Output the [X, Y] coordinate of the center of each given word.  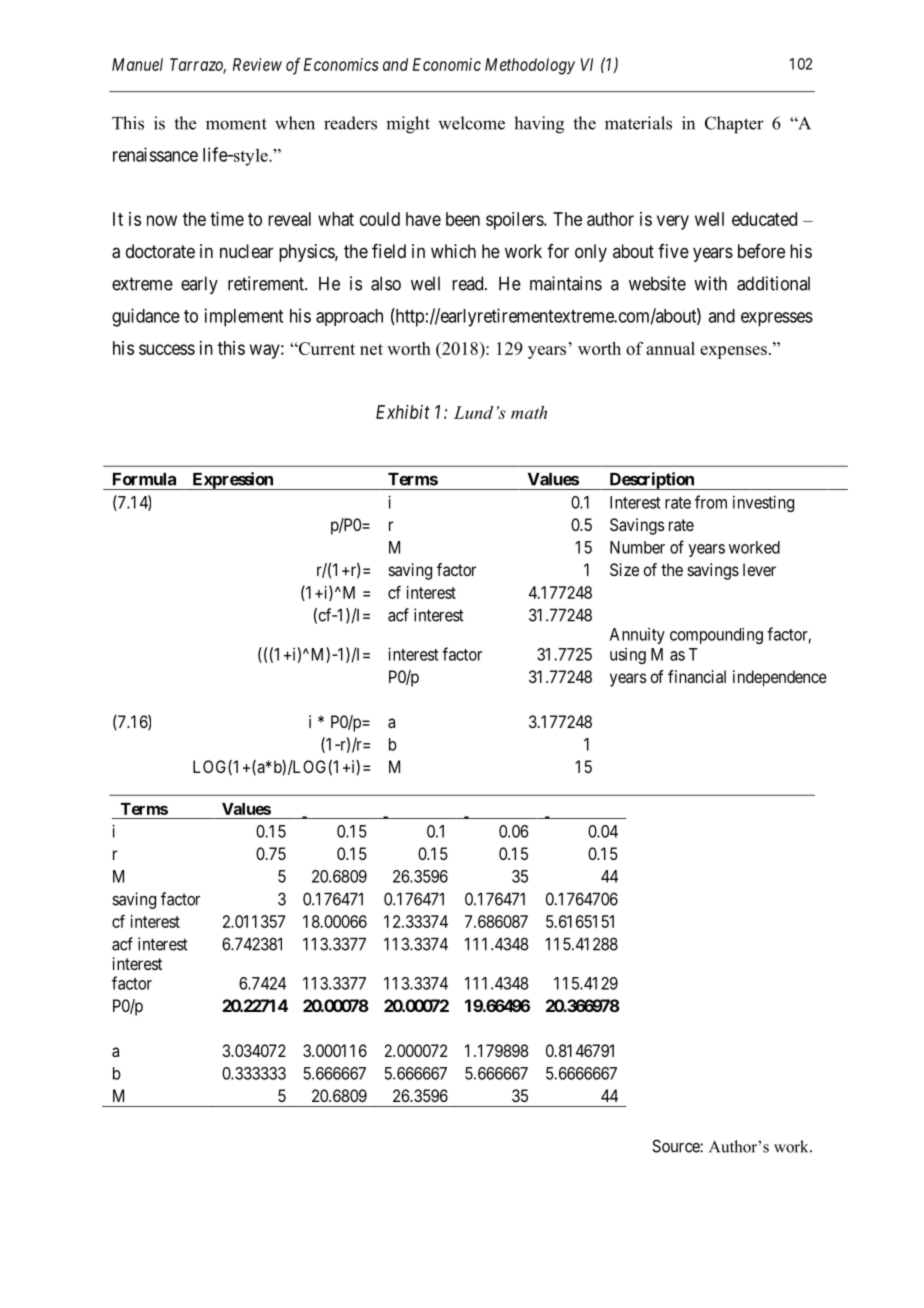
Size [624, 569]
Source [676, 1146]
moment [236, 124]
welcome [471, 123]
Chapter [734, 125]
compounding [716, 636]
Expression [232, 481]
